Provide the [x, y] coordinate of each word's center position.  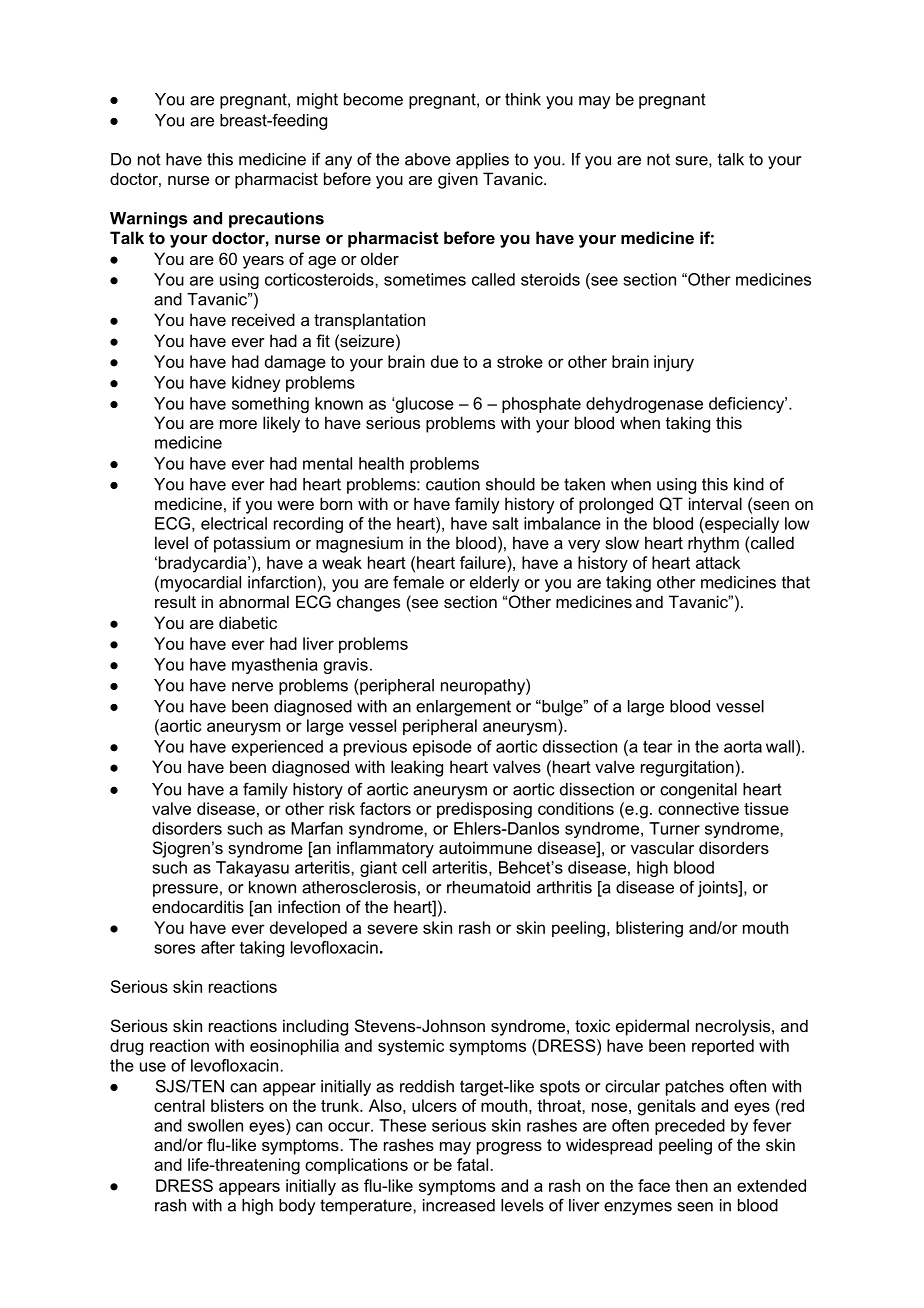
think [523, 99]
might [317, 101]
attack [718, 562]
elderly [495, 584]
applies [482, 161]
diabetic [248, 622]
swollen [215, 1125]
